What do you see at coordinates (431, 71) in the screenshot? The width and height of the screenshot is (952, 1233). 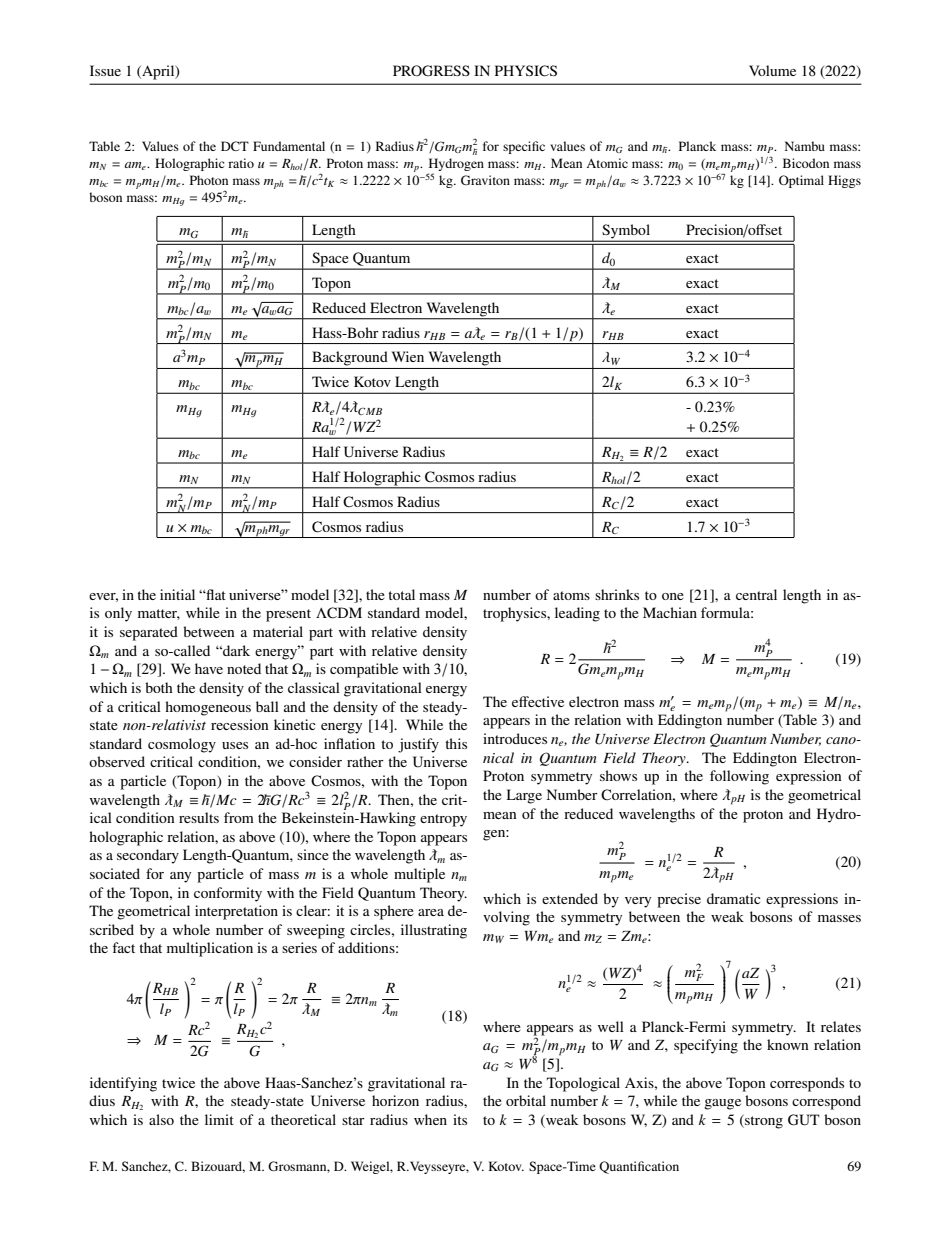 I see `PROGRESS` at bounding box center [431, 71].
